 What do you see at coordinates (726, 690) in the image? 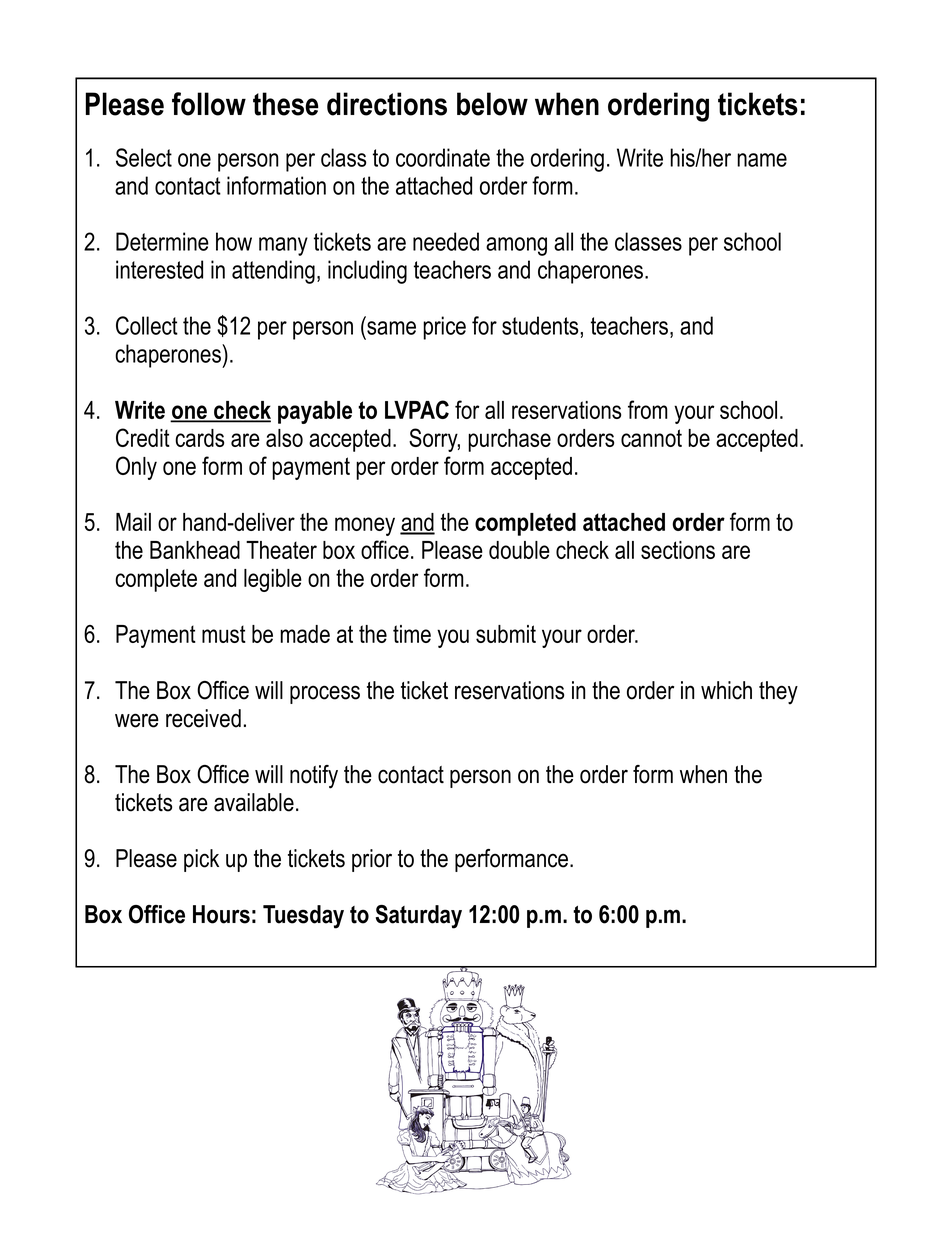
I see `which` at bounding box center [726, 690].
